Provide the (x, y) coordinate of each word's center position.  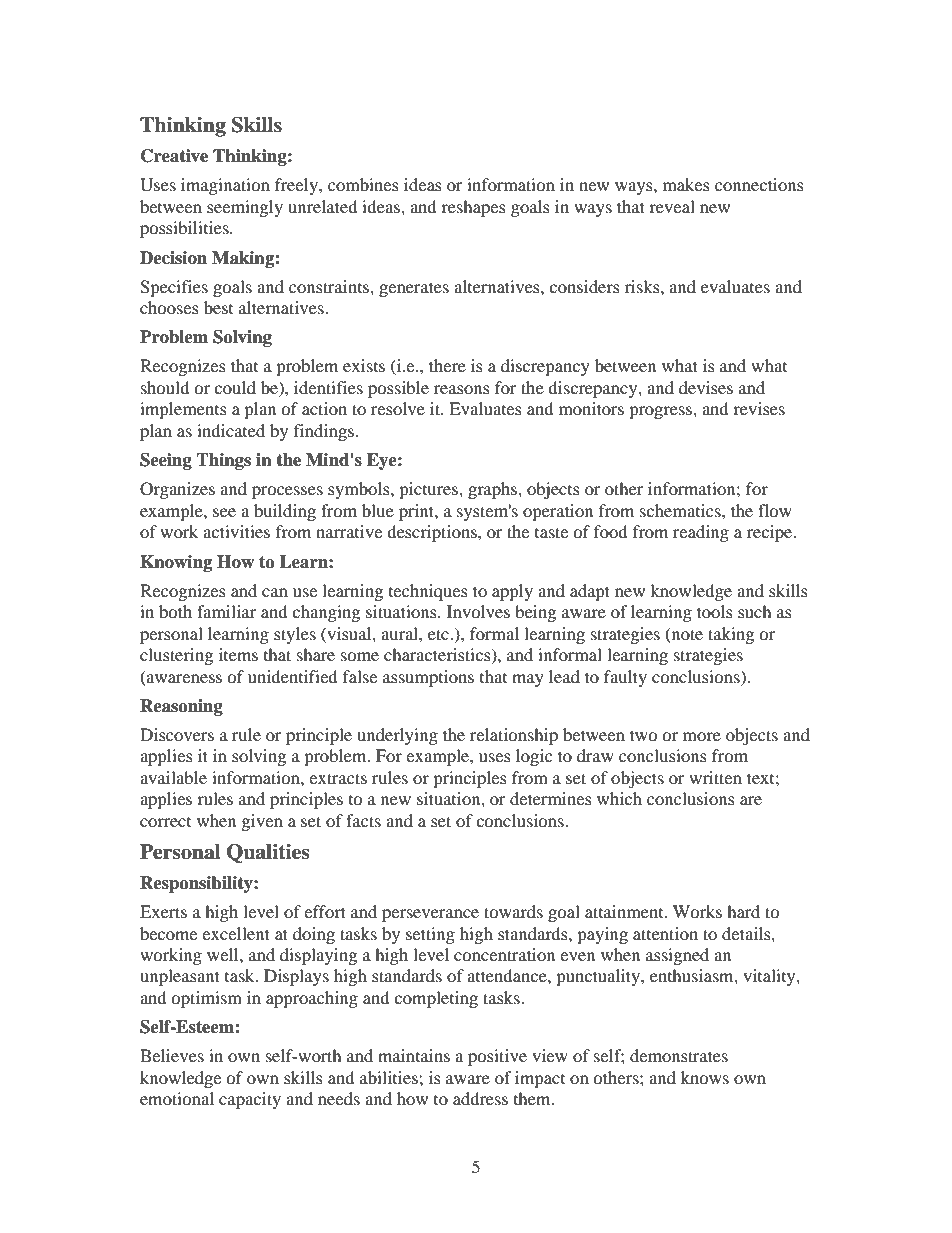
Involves (478, 611)
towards (513, 911)
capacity (250, 1100)
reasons (462, 389)
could (235, 387)
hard (743, 911)
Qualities (268, 853)
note (686, 634)
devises (706, 387)
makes (686, 184)
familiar (226, 611)
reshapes (473, 208)
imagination (225, 186)
